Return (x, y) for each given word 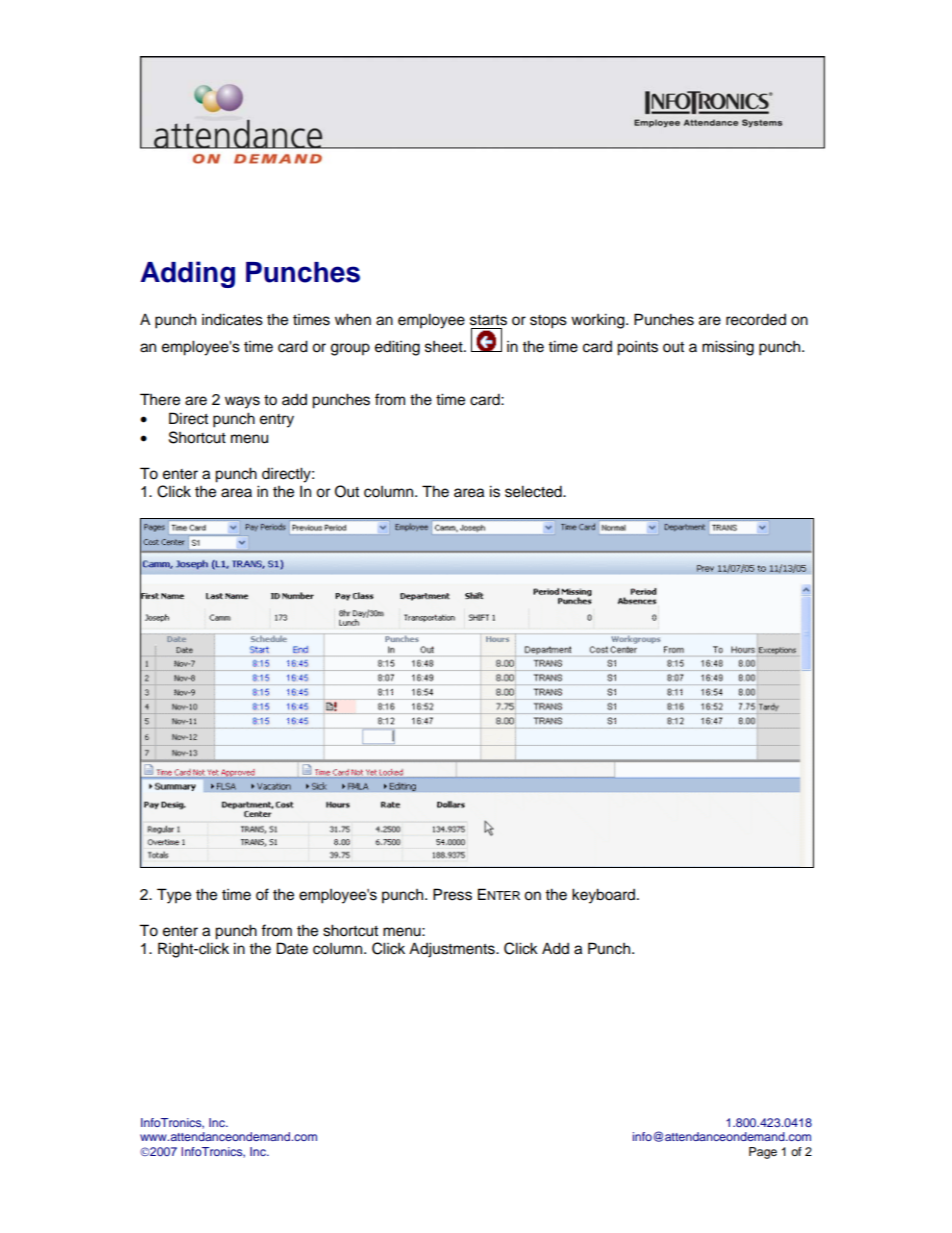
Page (763, 1153)
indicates (232, 319)
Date (292, 948)
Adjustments (453, 950)
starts (488, 320)
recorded (756, 319)
